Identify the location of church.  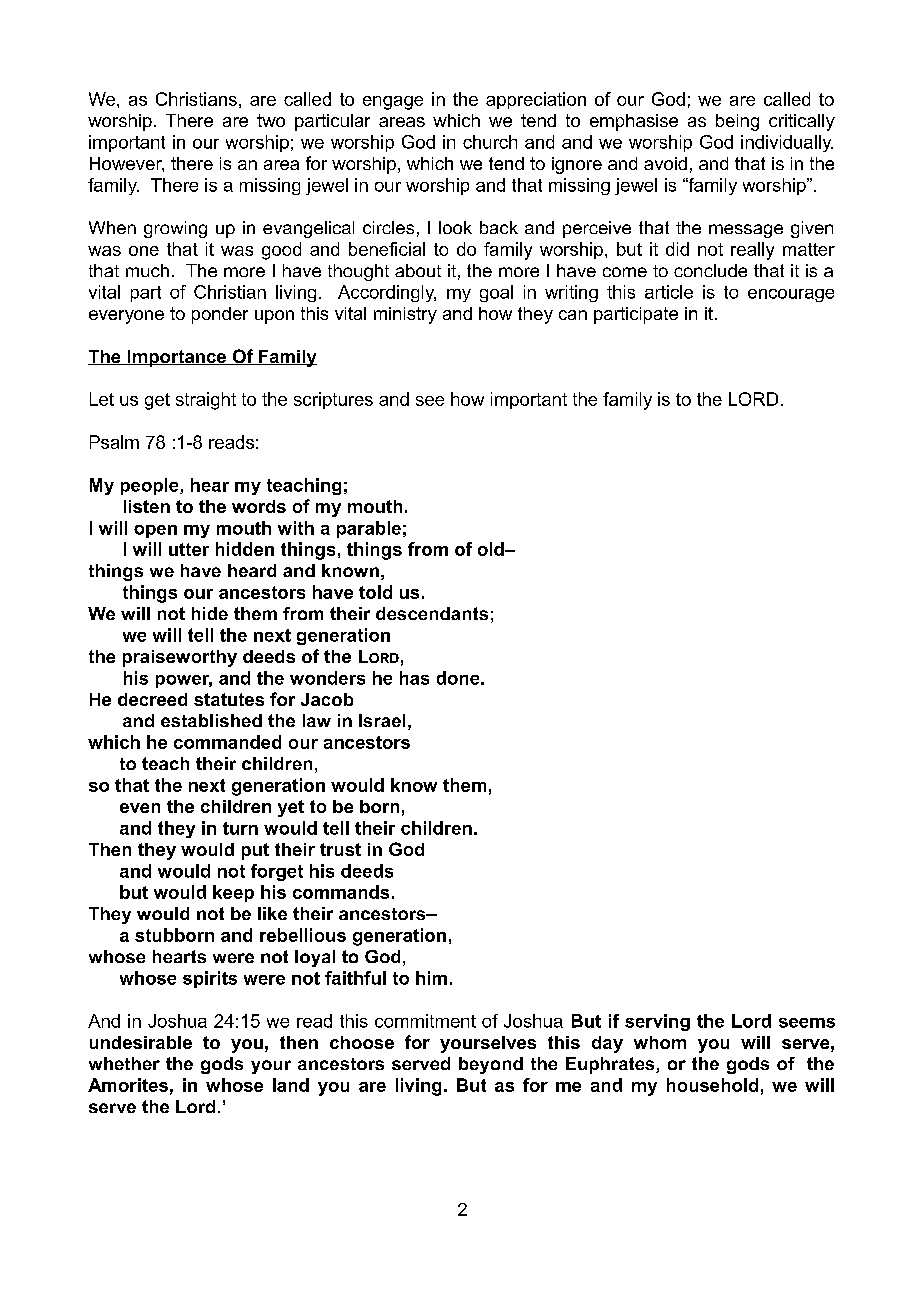
(490, 142).
